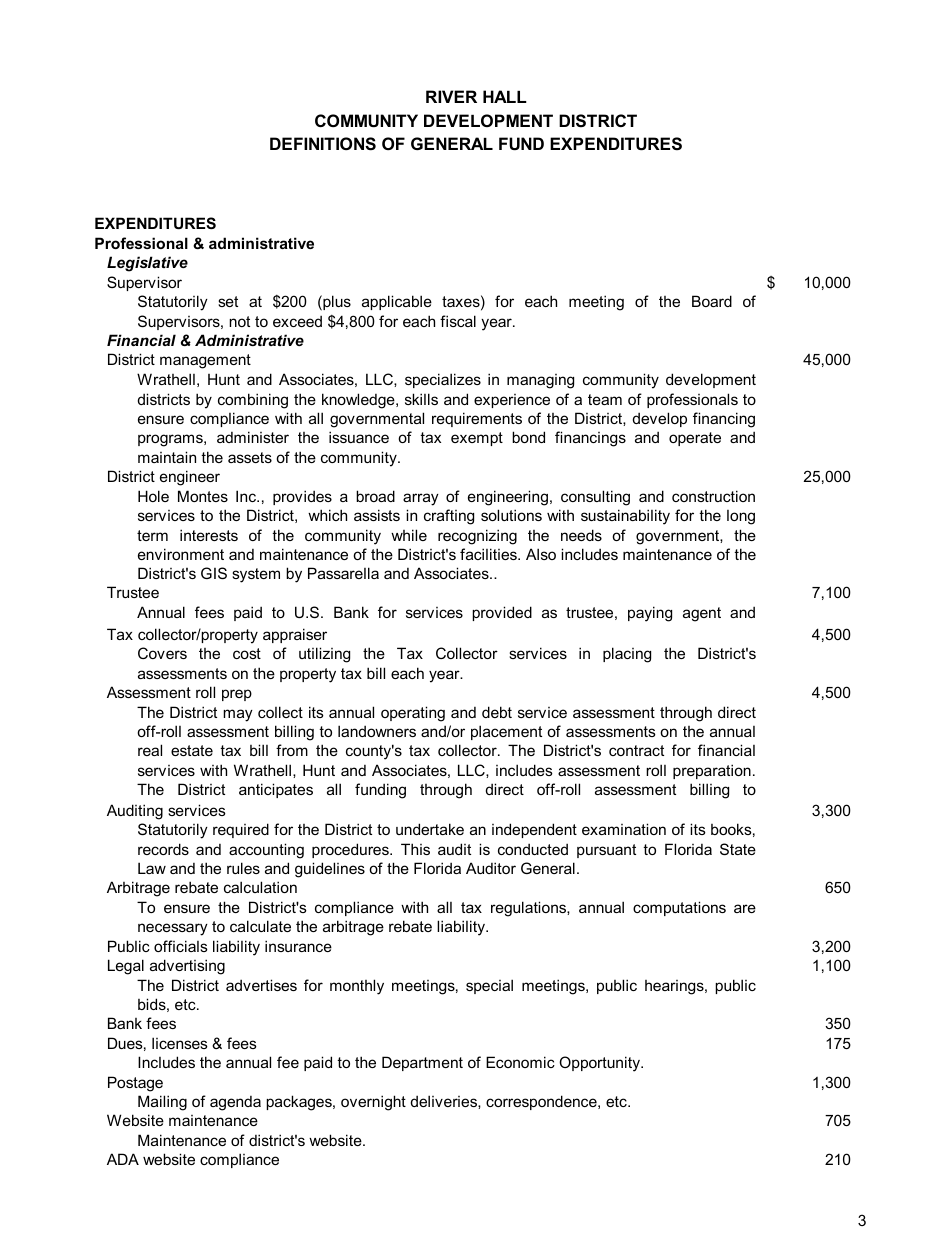 The width and height of the screenshot is (952, 1233). What do you see at coordinates (323, 144) in the screenshot?
I see `DEFINITIONS` at bounding box center [323, 144].
